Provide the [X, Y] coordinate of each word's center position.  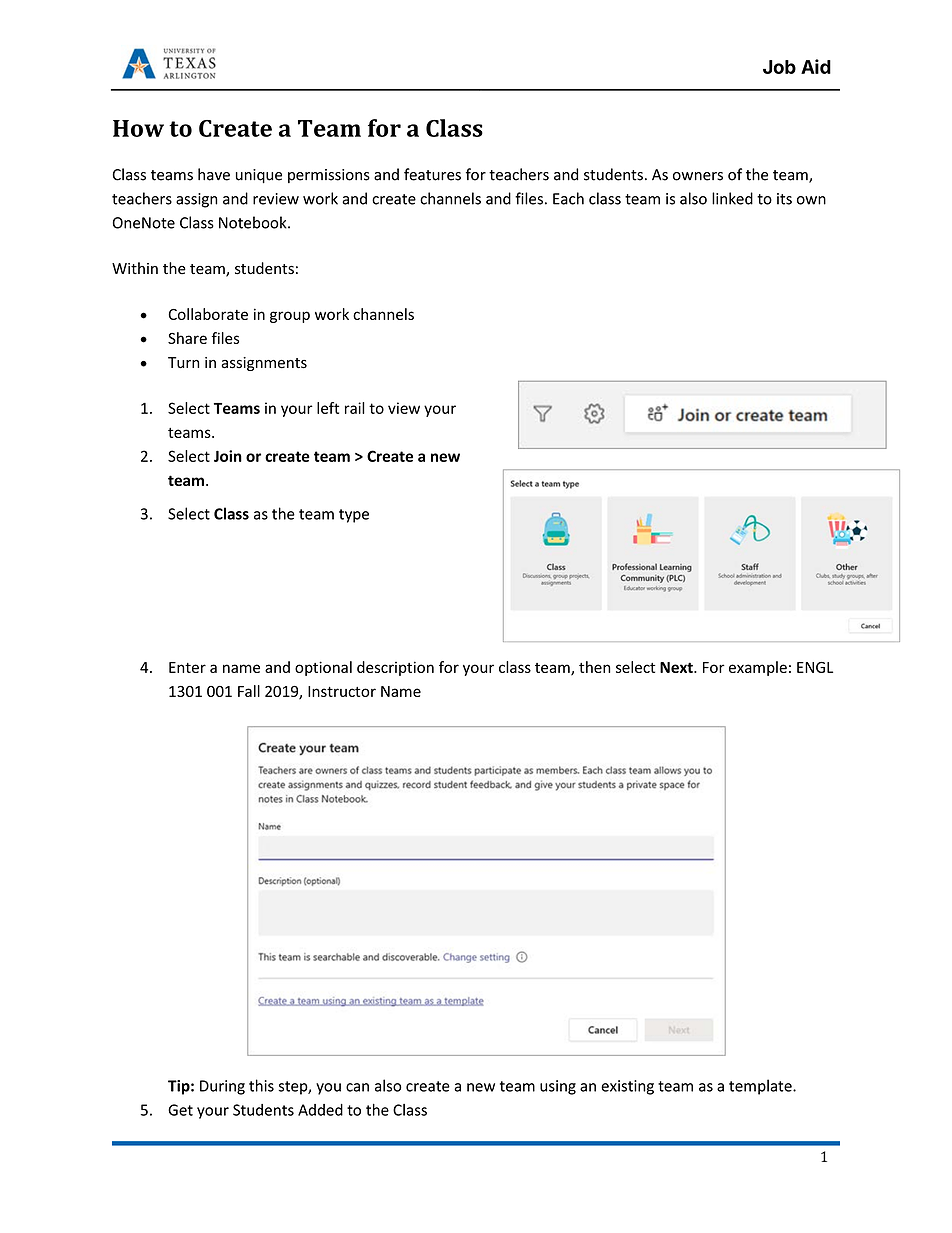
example [758, 668]
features [432, 174]
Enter [187, 667]
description [395, 668]
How [138, 128]
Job [779, 67]
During [222, 1087]
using [558, 1087]
